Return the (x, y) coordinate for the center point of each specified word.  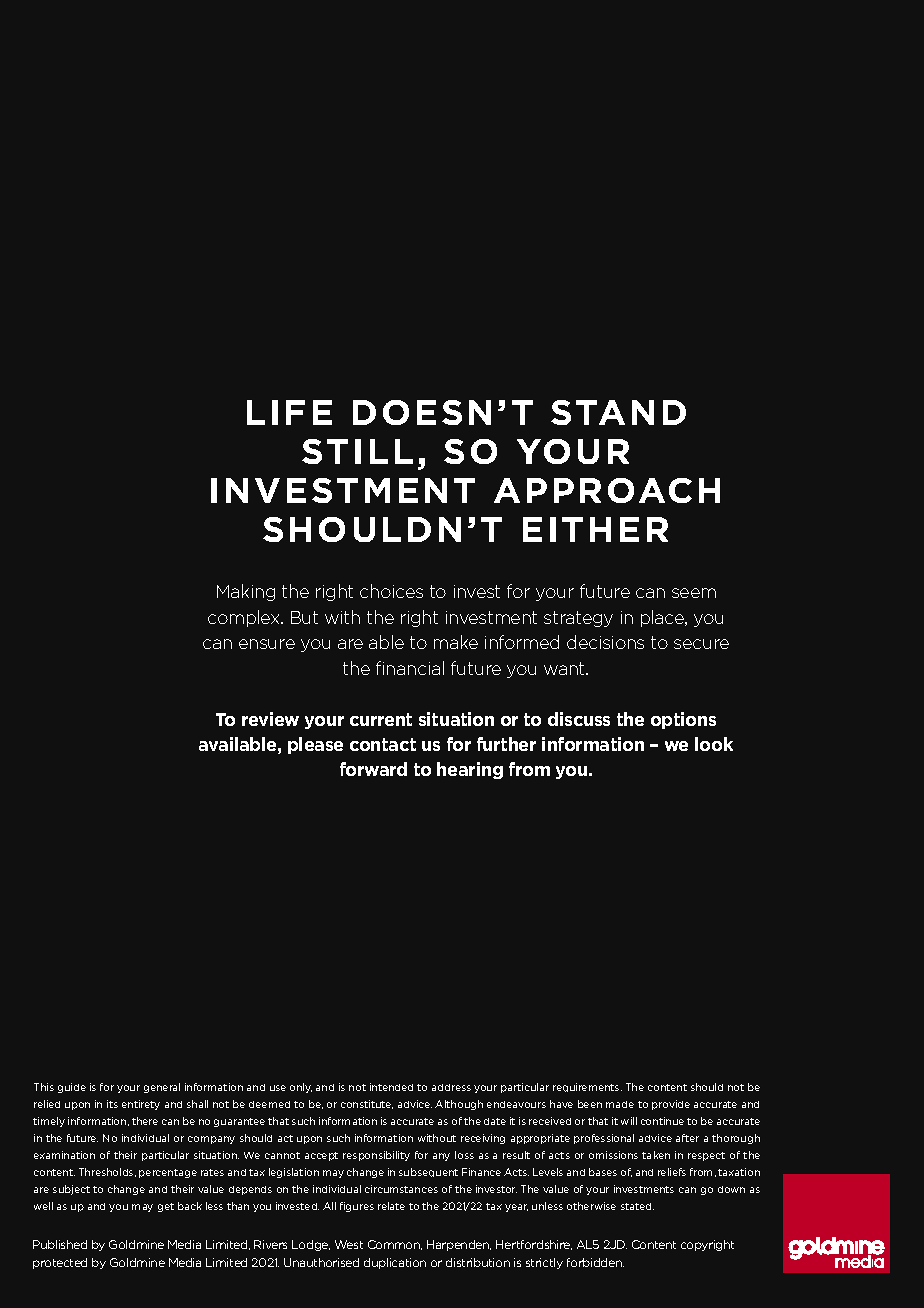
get (166, 1207)
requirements (587, 1087)
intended (391, 1087)
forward (373, 769)
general (162, 1088)
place (664, 618)
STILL (357, 451)
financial (410, 668)
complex (245, 618)
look (714, 744)
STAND (618, 412)
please (315, 745)
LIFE (289, 412)
